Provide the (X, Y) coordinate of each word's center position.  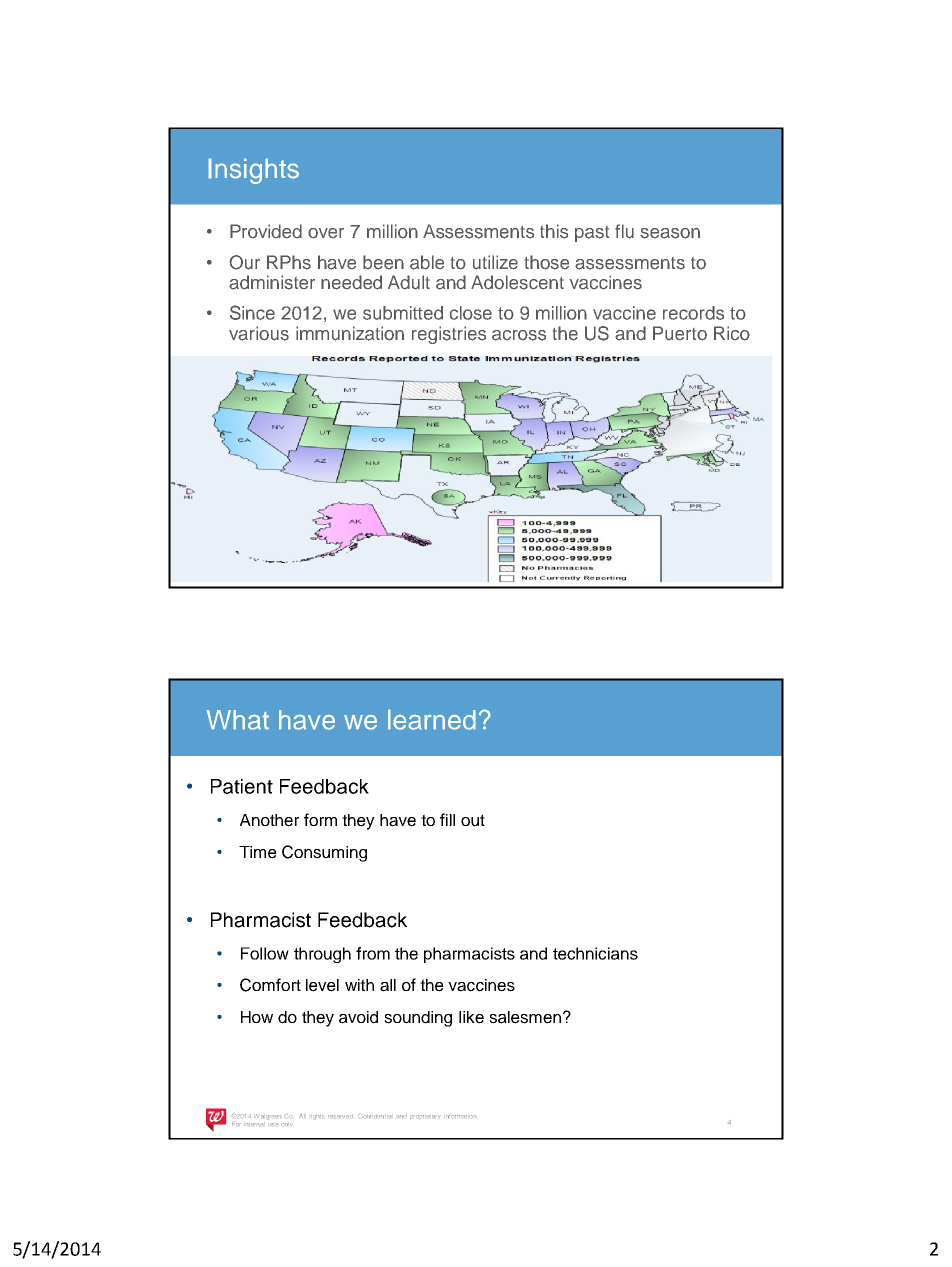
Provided (266, 231)
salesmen (525, 1017)
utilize (495, 262)
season (670, 233)
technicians (595, 953)
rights (316, 1117)
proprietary (424, 1117)
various (259, 333)
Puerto (680, 333)
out (473, 820)
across (519, 335)
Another (269, 820)
